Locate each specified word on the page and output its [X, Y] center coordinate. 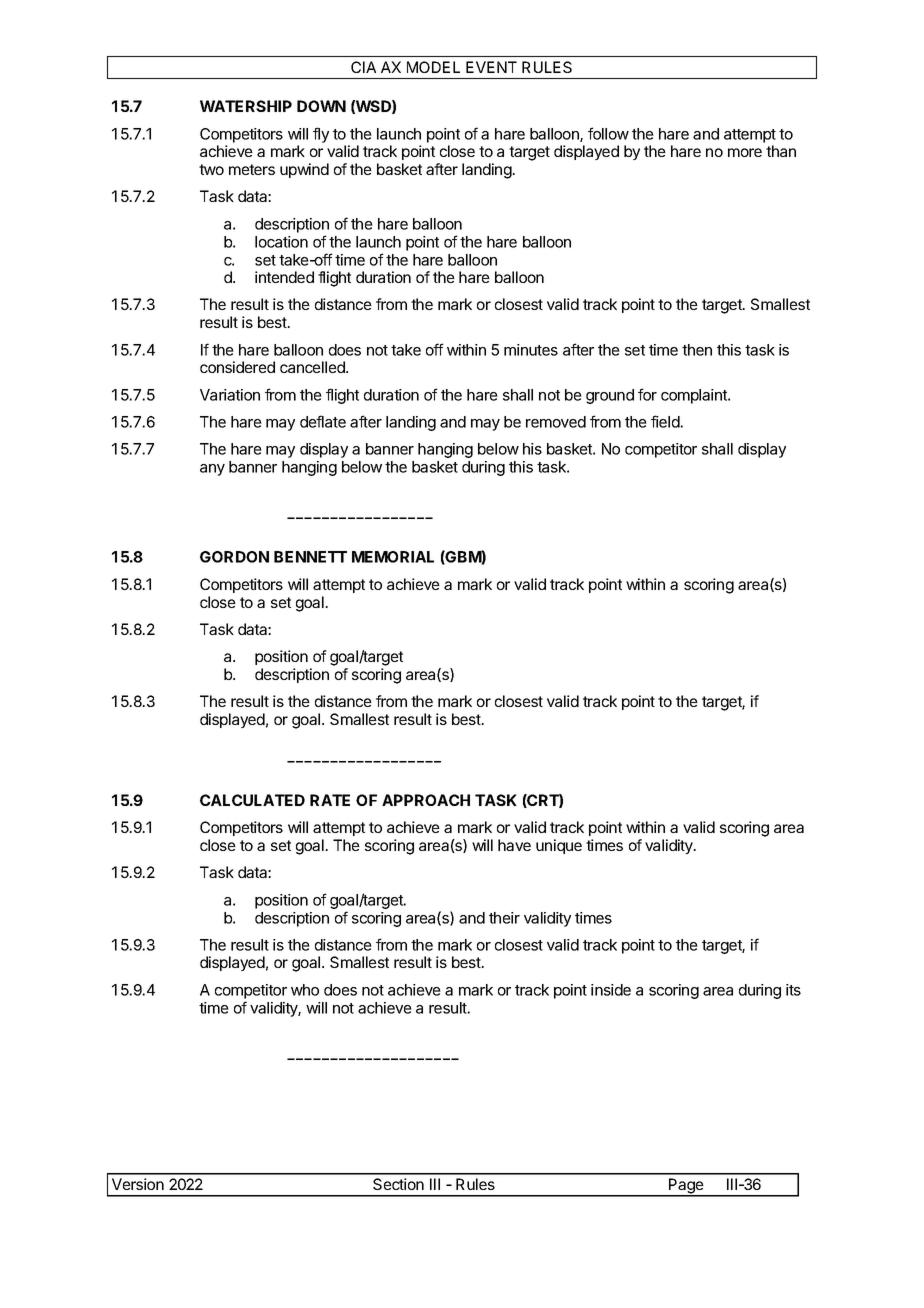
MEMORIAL [393, 557]
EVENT [491, 67]
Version [138, 1184]
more [745, 152]
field [665, 421]
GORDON [234, 557]
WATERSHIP [246, 106]
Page [686, 1187]
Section [398, 1184]
